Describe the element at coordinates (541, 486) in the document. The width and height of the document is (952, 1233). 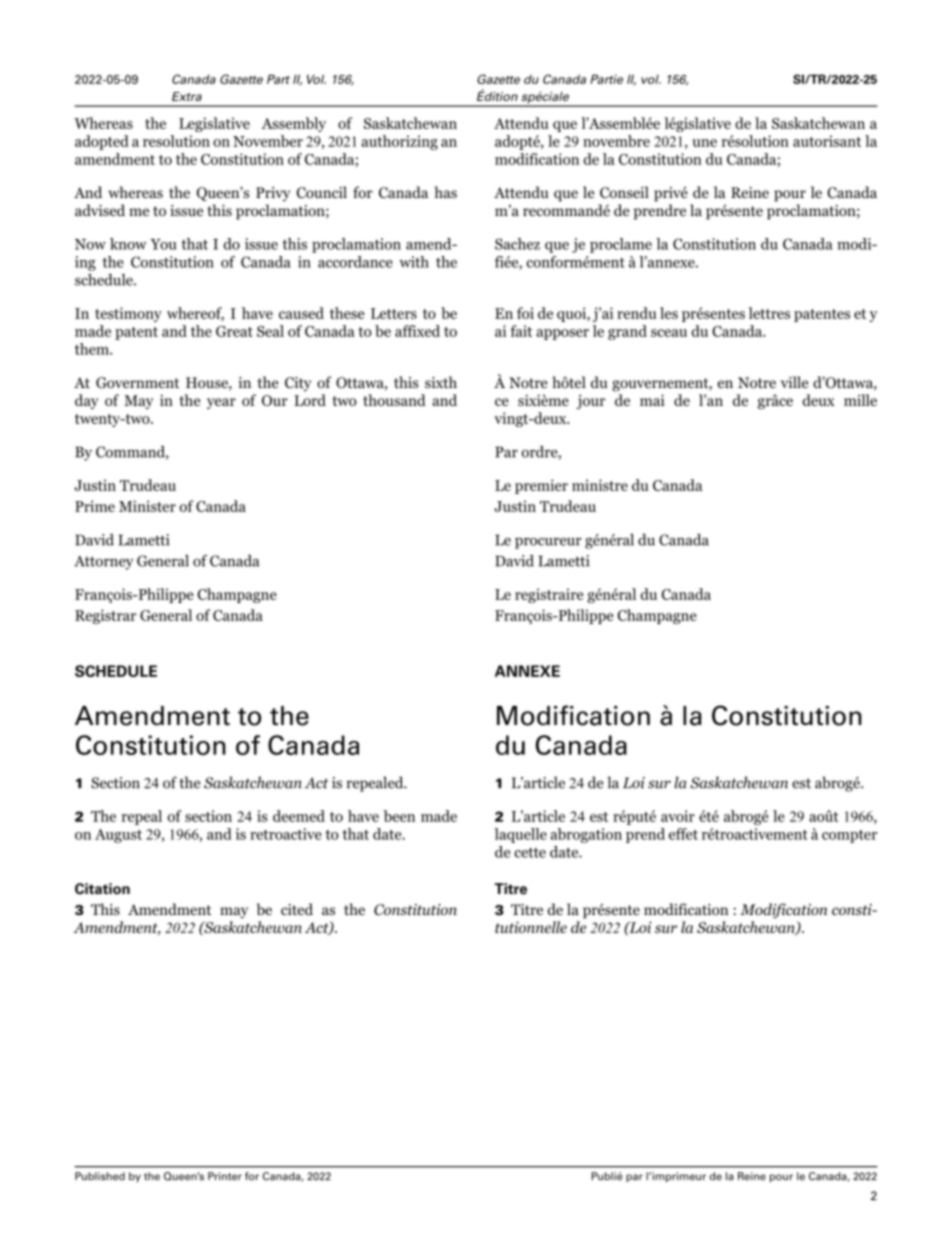
I see `premier` at that location.
